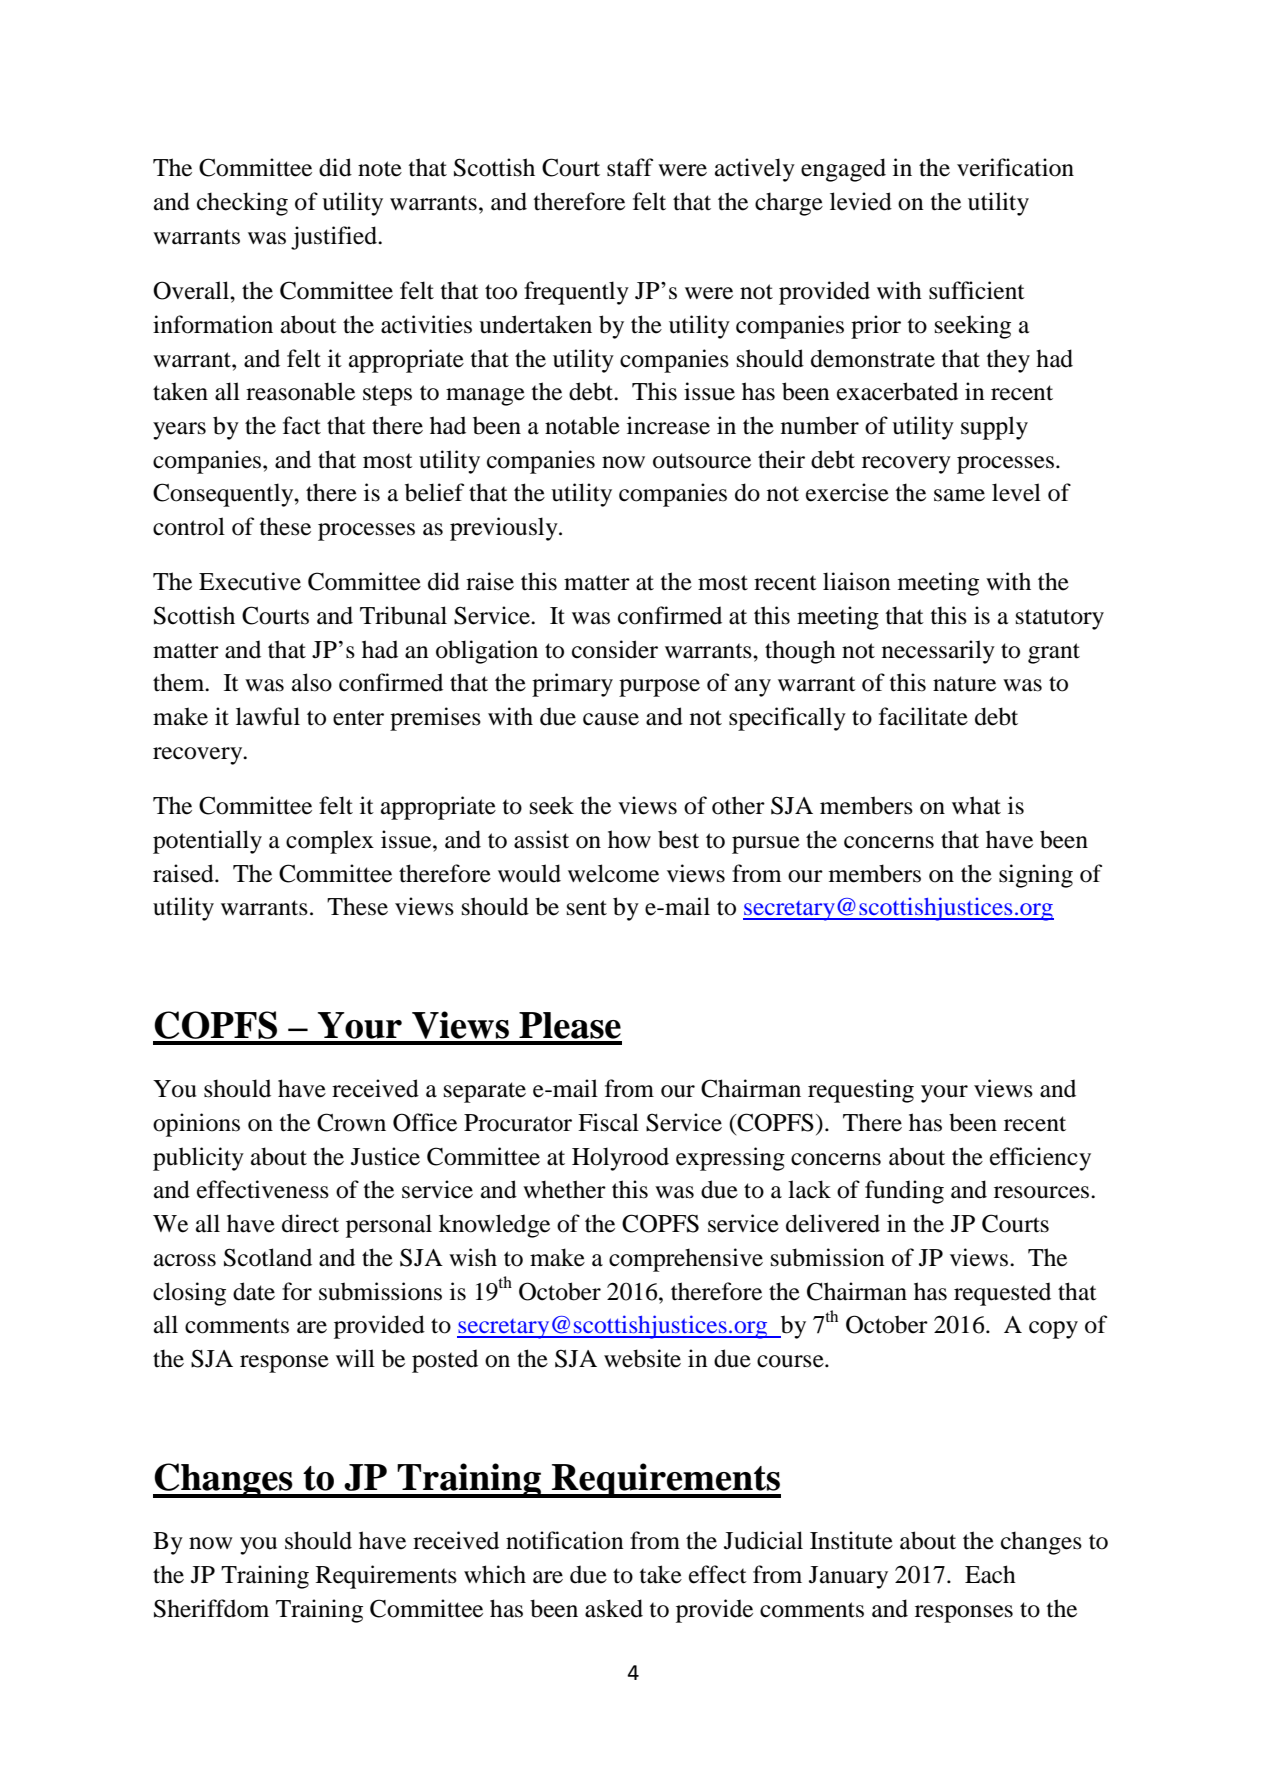  I want to click on which, so click(495, 1574).
